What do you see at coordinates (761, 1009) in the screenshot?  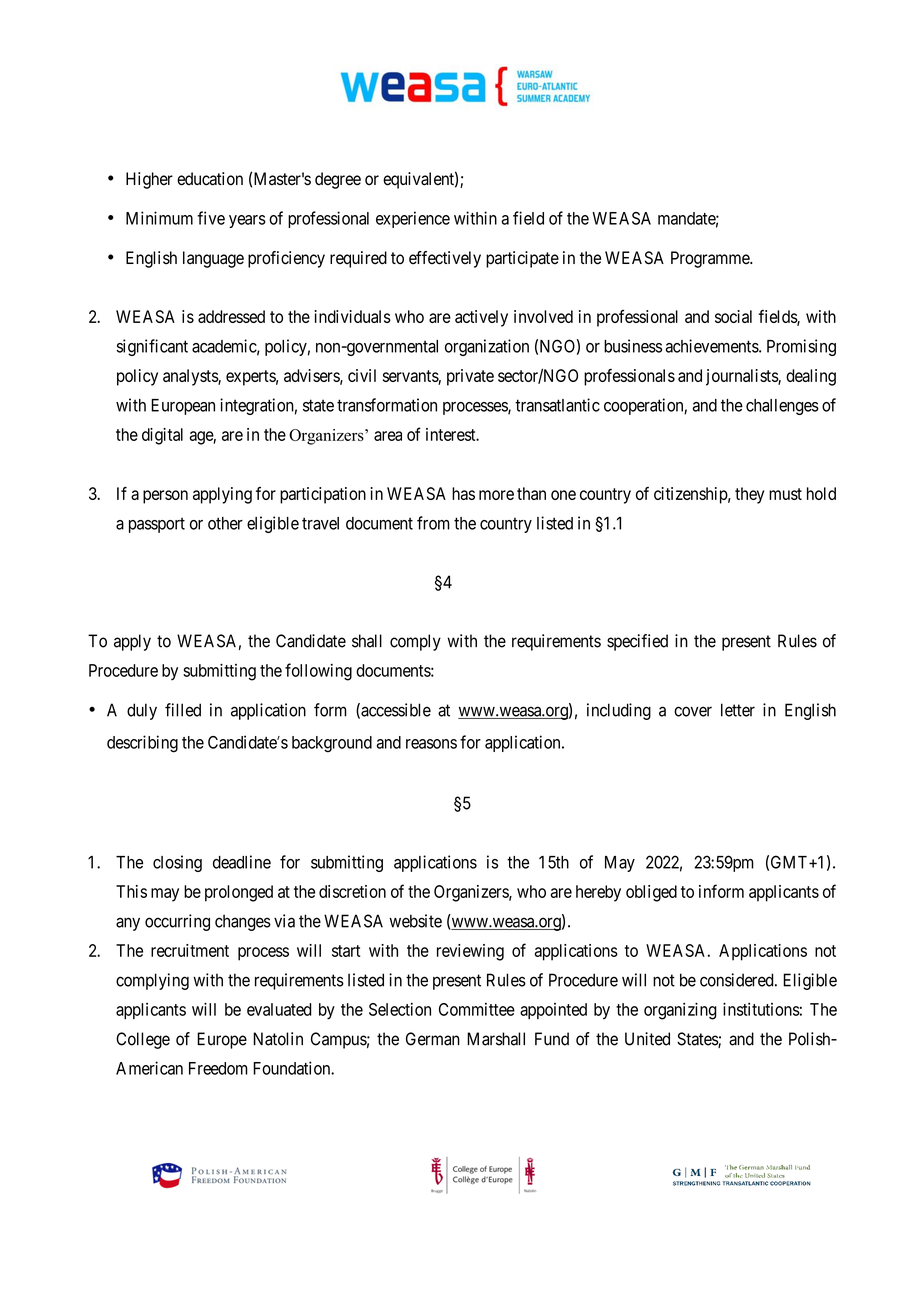 I see `institutions` at bounding box center [761, 1009].
